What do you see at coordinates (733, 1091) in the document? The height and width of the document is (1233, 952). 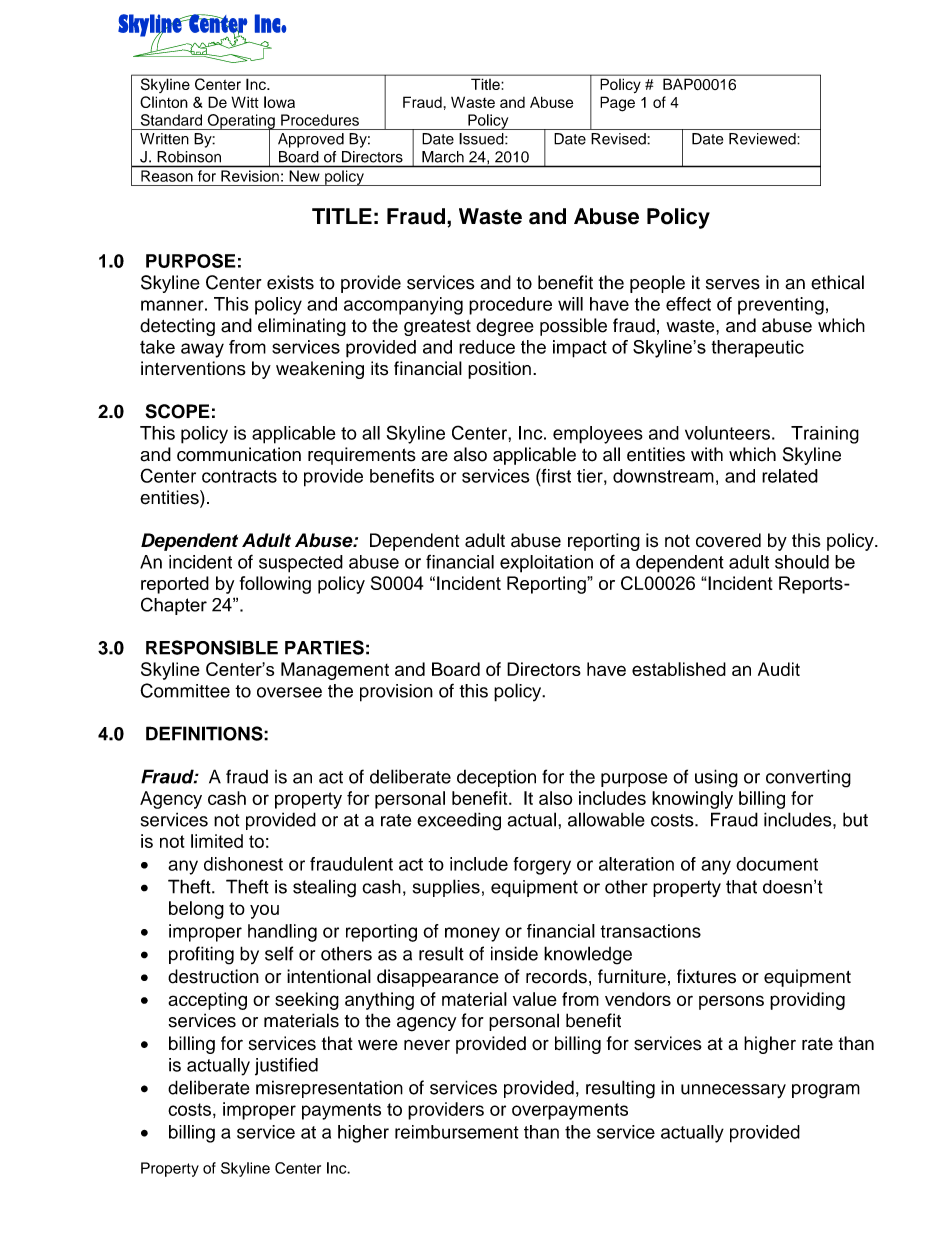 I see `unnecessary` at bounding box center [733, 1091].
